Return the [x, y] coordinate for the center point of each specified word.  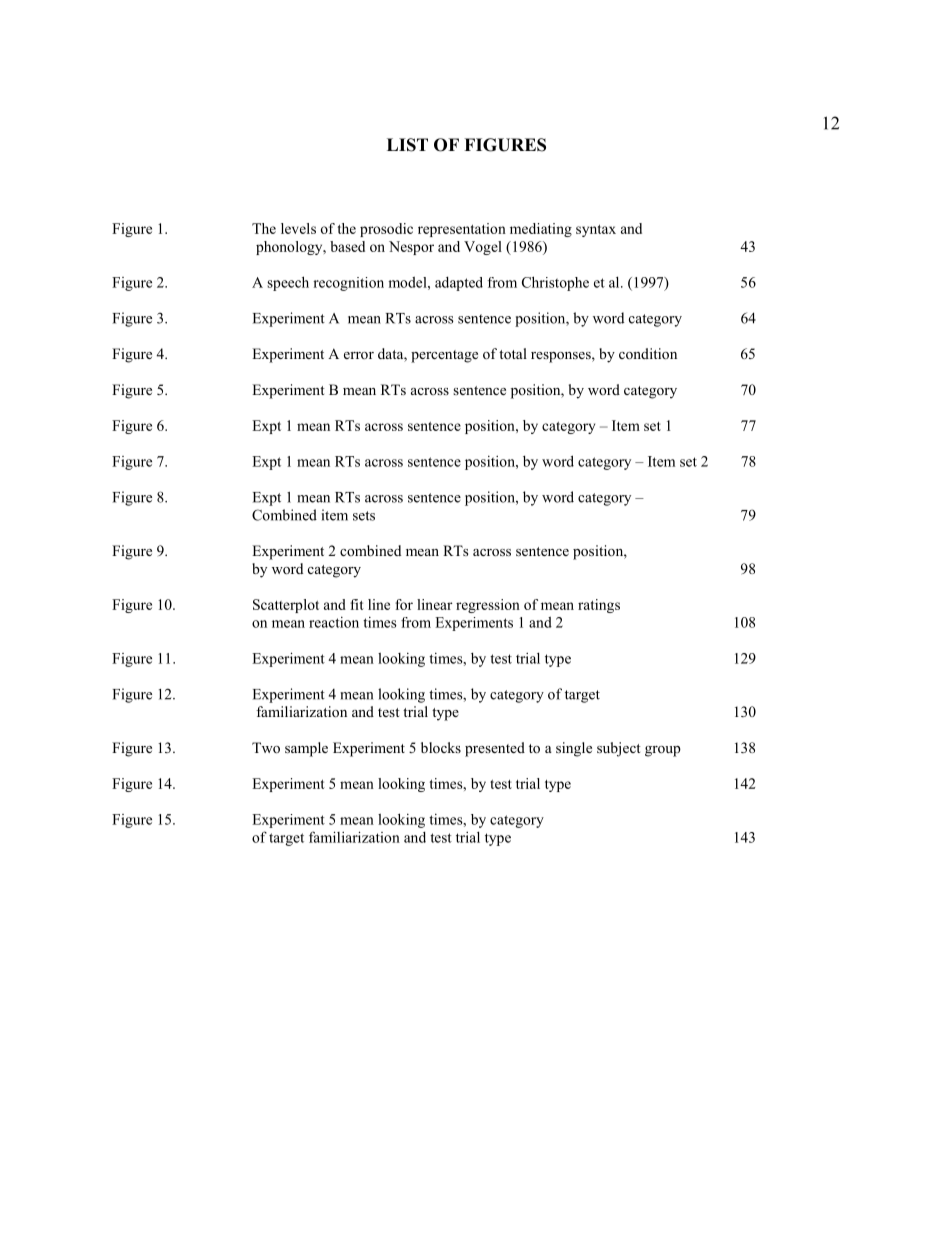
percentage [444, 356]
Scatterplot [286, 606]
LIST [407, 145]
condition [648, 354]
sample [306, 749]
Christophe [555, 283]
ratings [599, 606]
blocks [441, 747]
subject [619, 749]
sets [364, 516]
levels [298, 228]
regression [488, 606]
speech [288, 283]
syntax [596, 231]
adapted [459, 284]
